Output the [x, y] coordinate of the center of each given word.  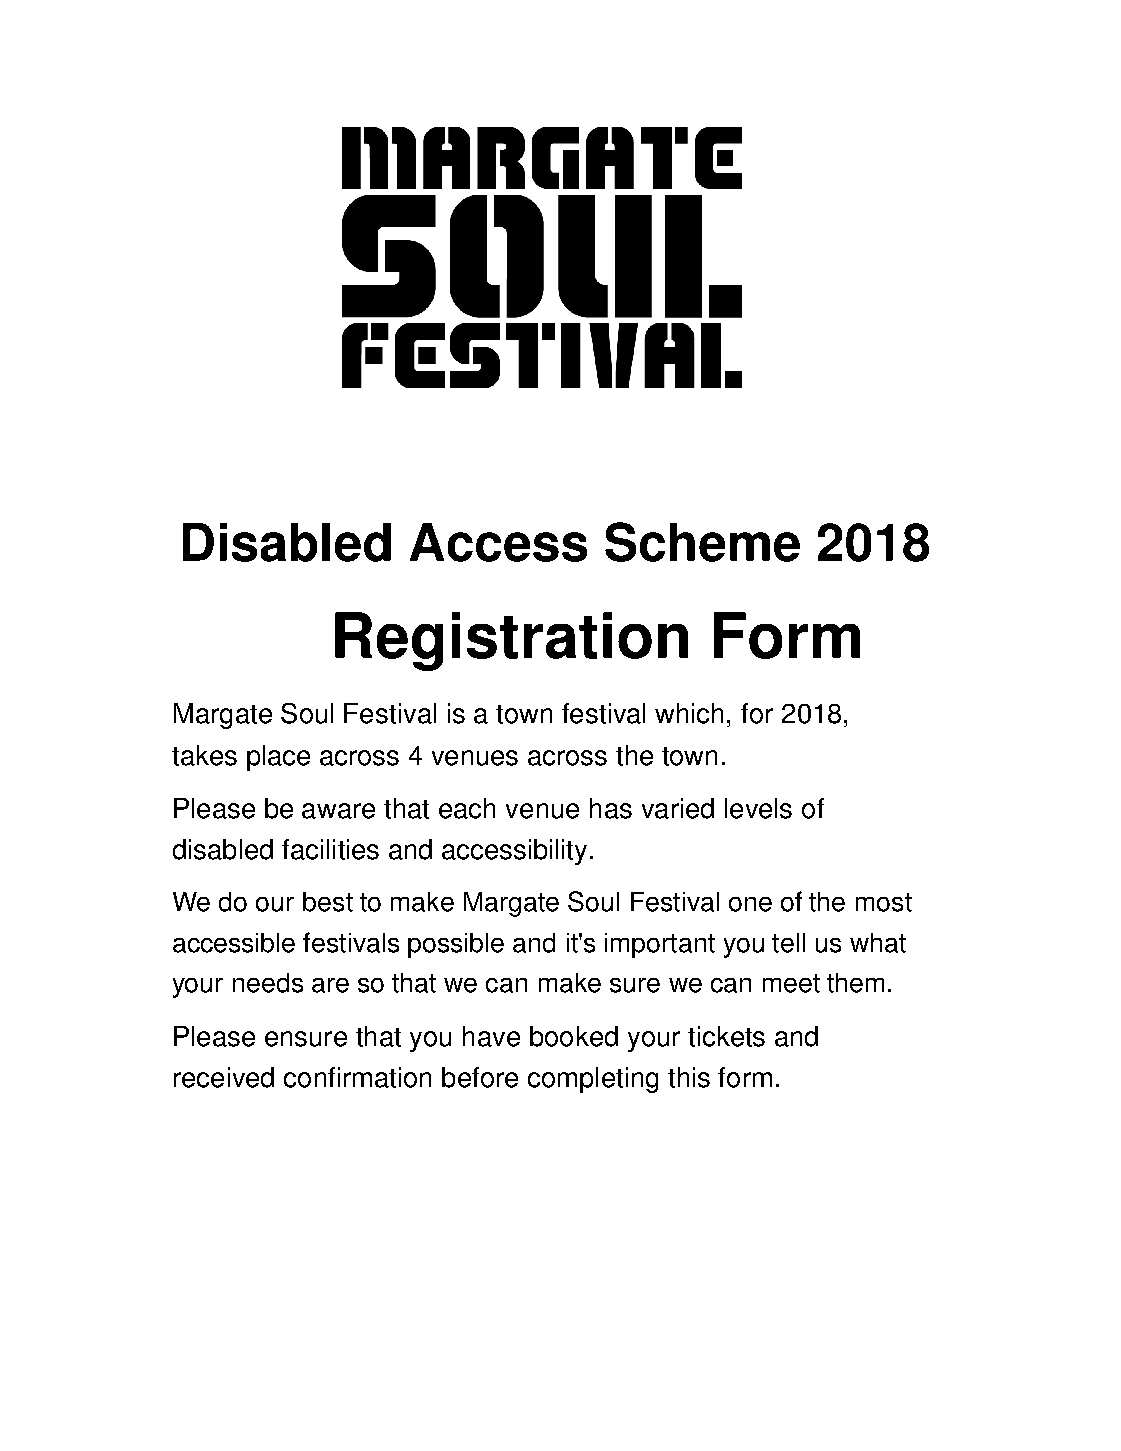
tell [788, 943]
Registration [511, 641]
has [611, 808]
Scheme [702, 542]
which [689, 713]
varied [678, 808]
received [224, 1077]
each [467, 808]
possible [456, 945]
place [278, 758]
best [328, 902]
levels [758, 808]
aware [338, 811]
